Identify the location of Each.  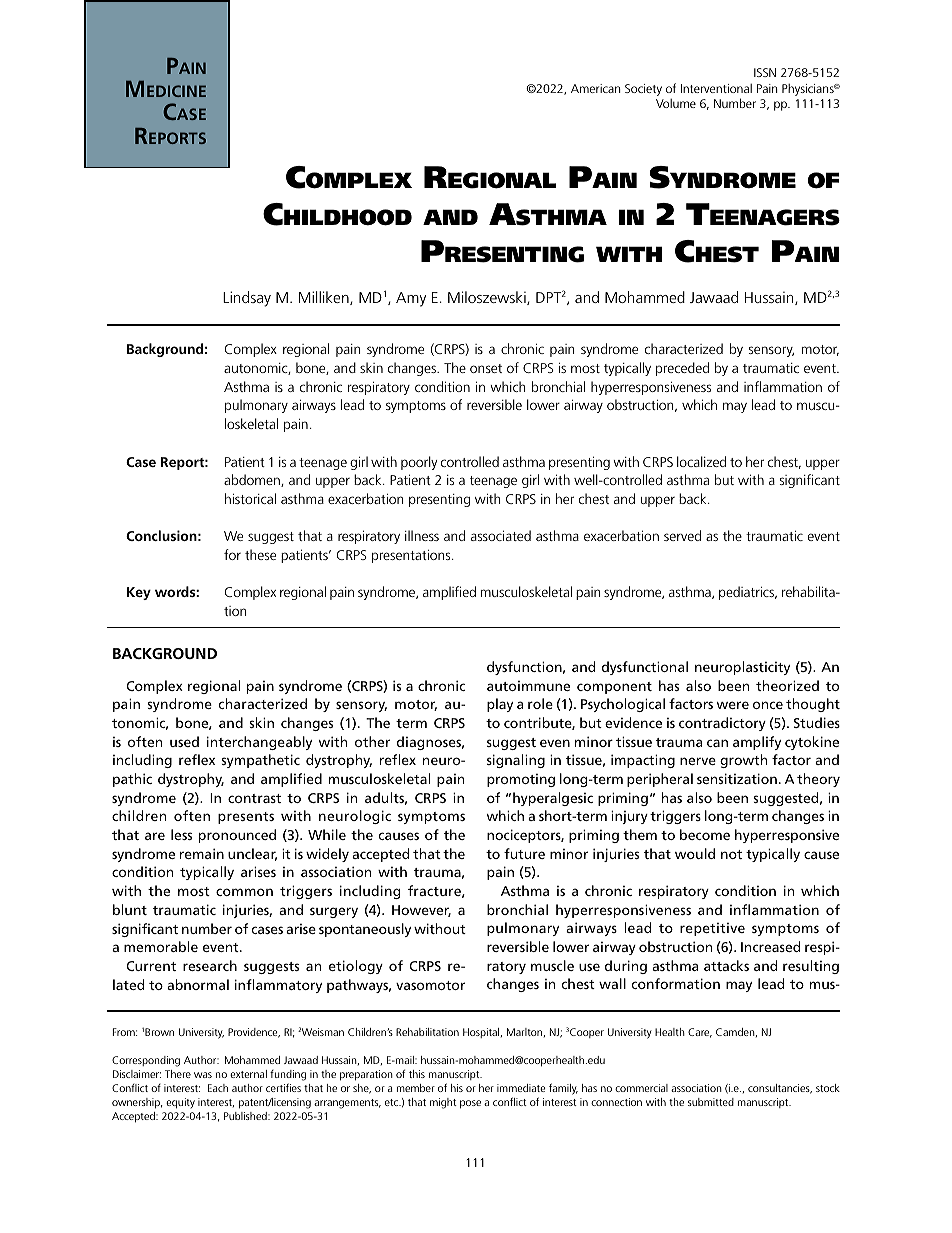
(218, 1088).
